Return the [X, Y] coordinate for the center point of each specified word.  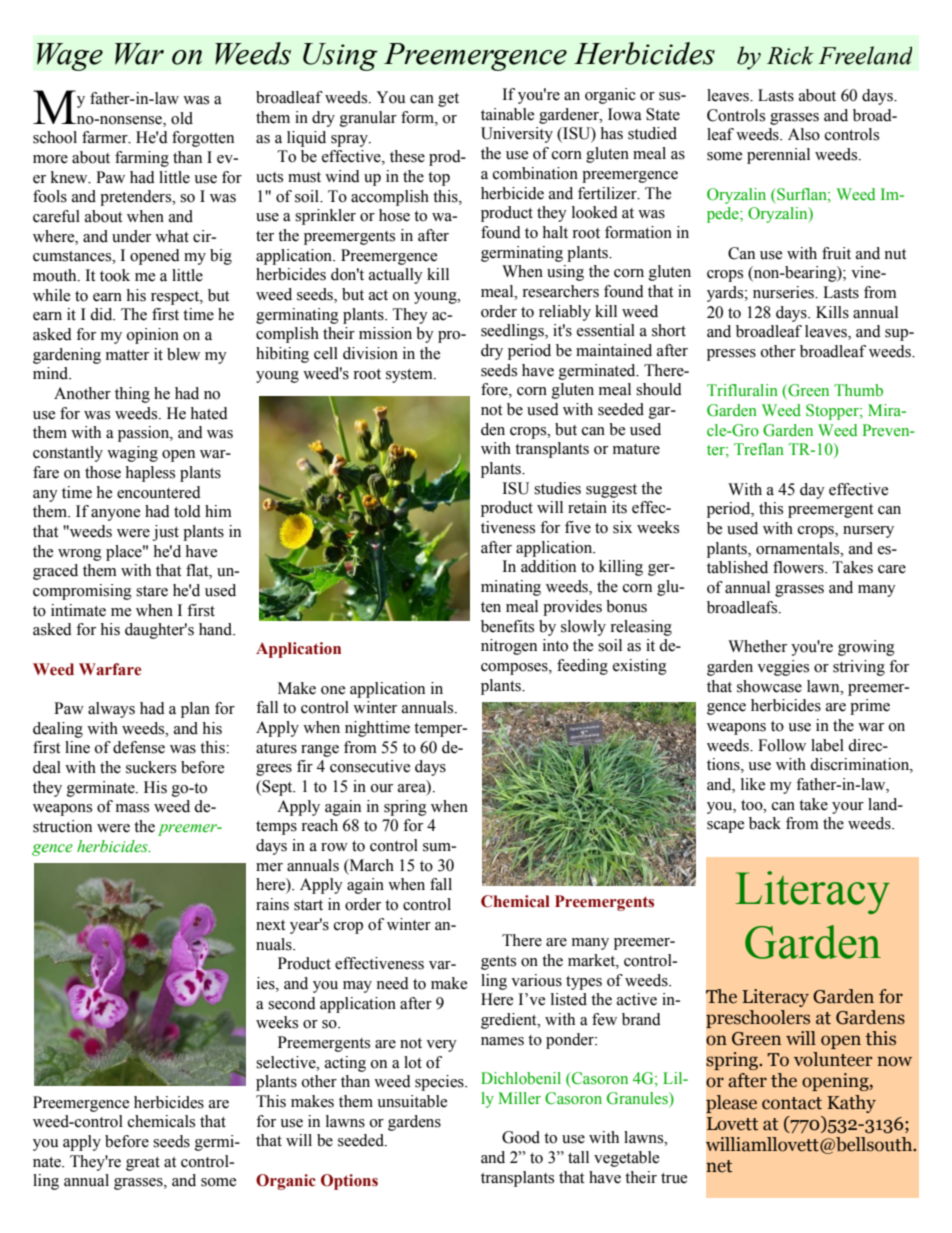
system [410, 376]
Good [521, 1137]
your [848, 808]
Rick [790, 55]
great [143, 1164]
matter [127, 355]
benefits [507, 626]
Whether [757, 646]
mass [132, 808]
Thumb [858, 390]
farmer [106, 137]
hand [216, 629]
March [370, 866]
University [517, 135]
